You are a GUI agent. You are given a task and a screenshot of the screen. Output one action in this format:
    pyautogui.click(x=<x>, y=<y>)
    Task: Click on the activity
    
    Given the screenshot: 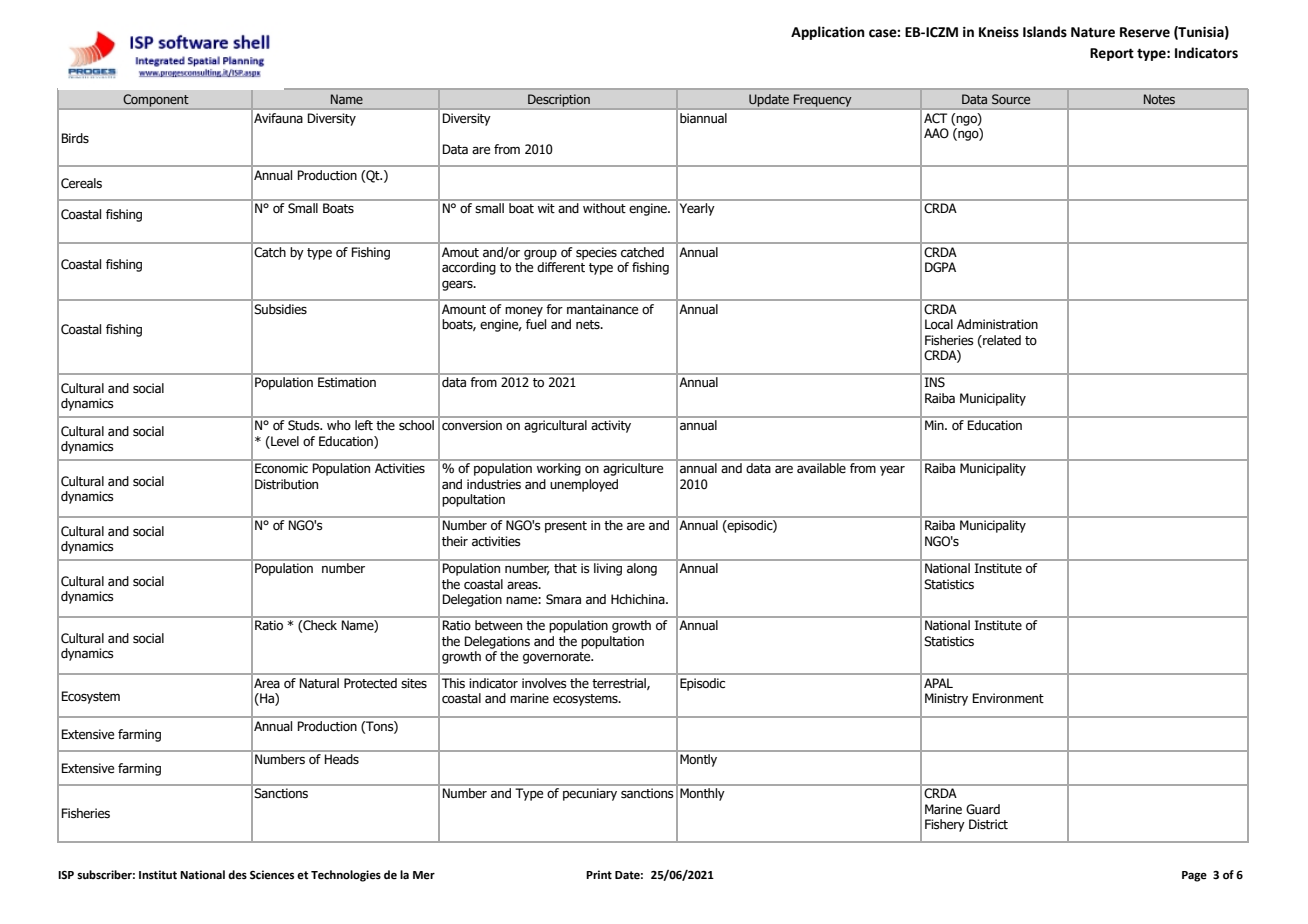 What is the action you would take?
    pyautogui.click(x=611, y=427)
